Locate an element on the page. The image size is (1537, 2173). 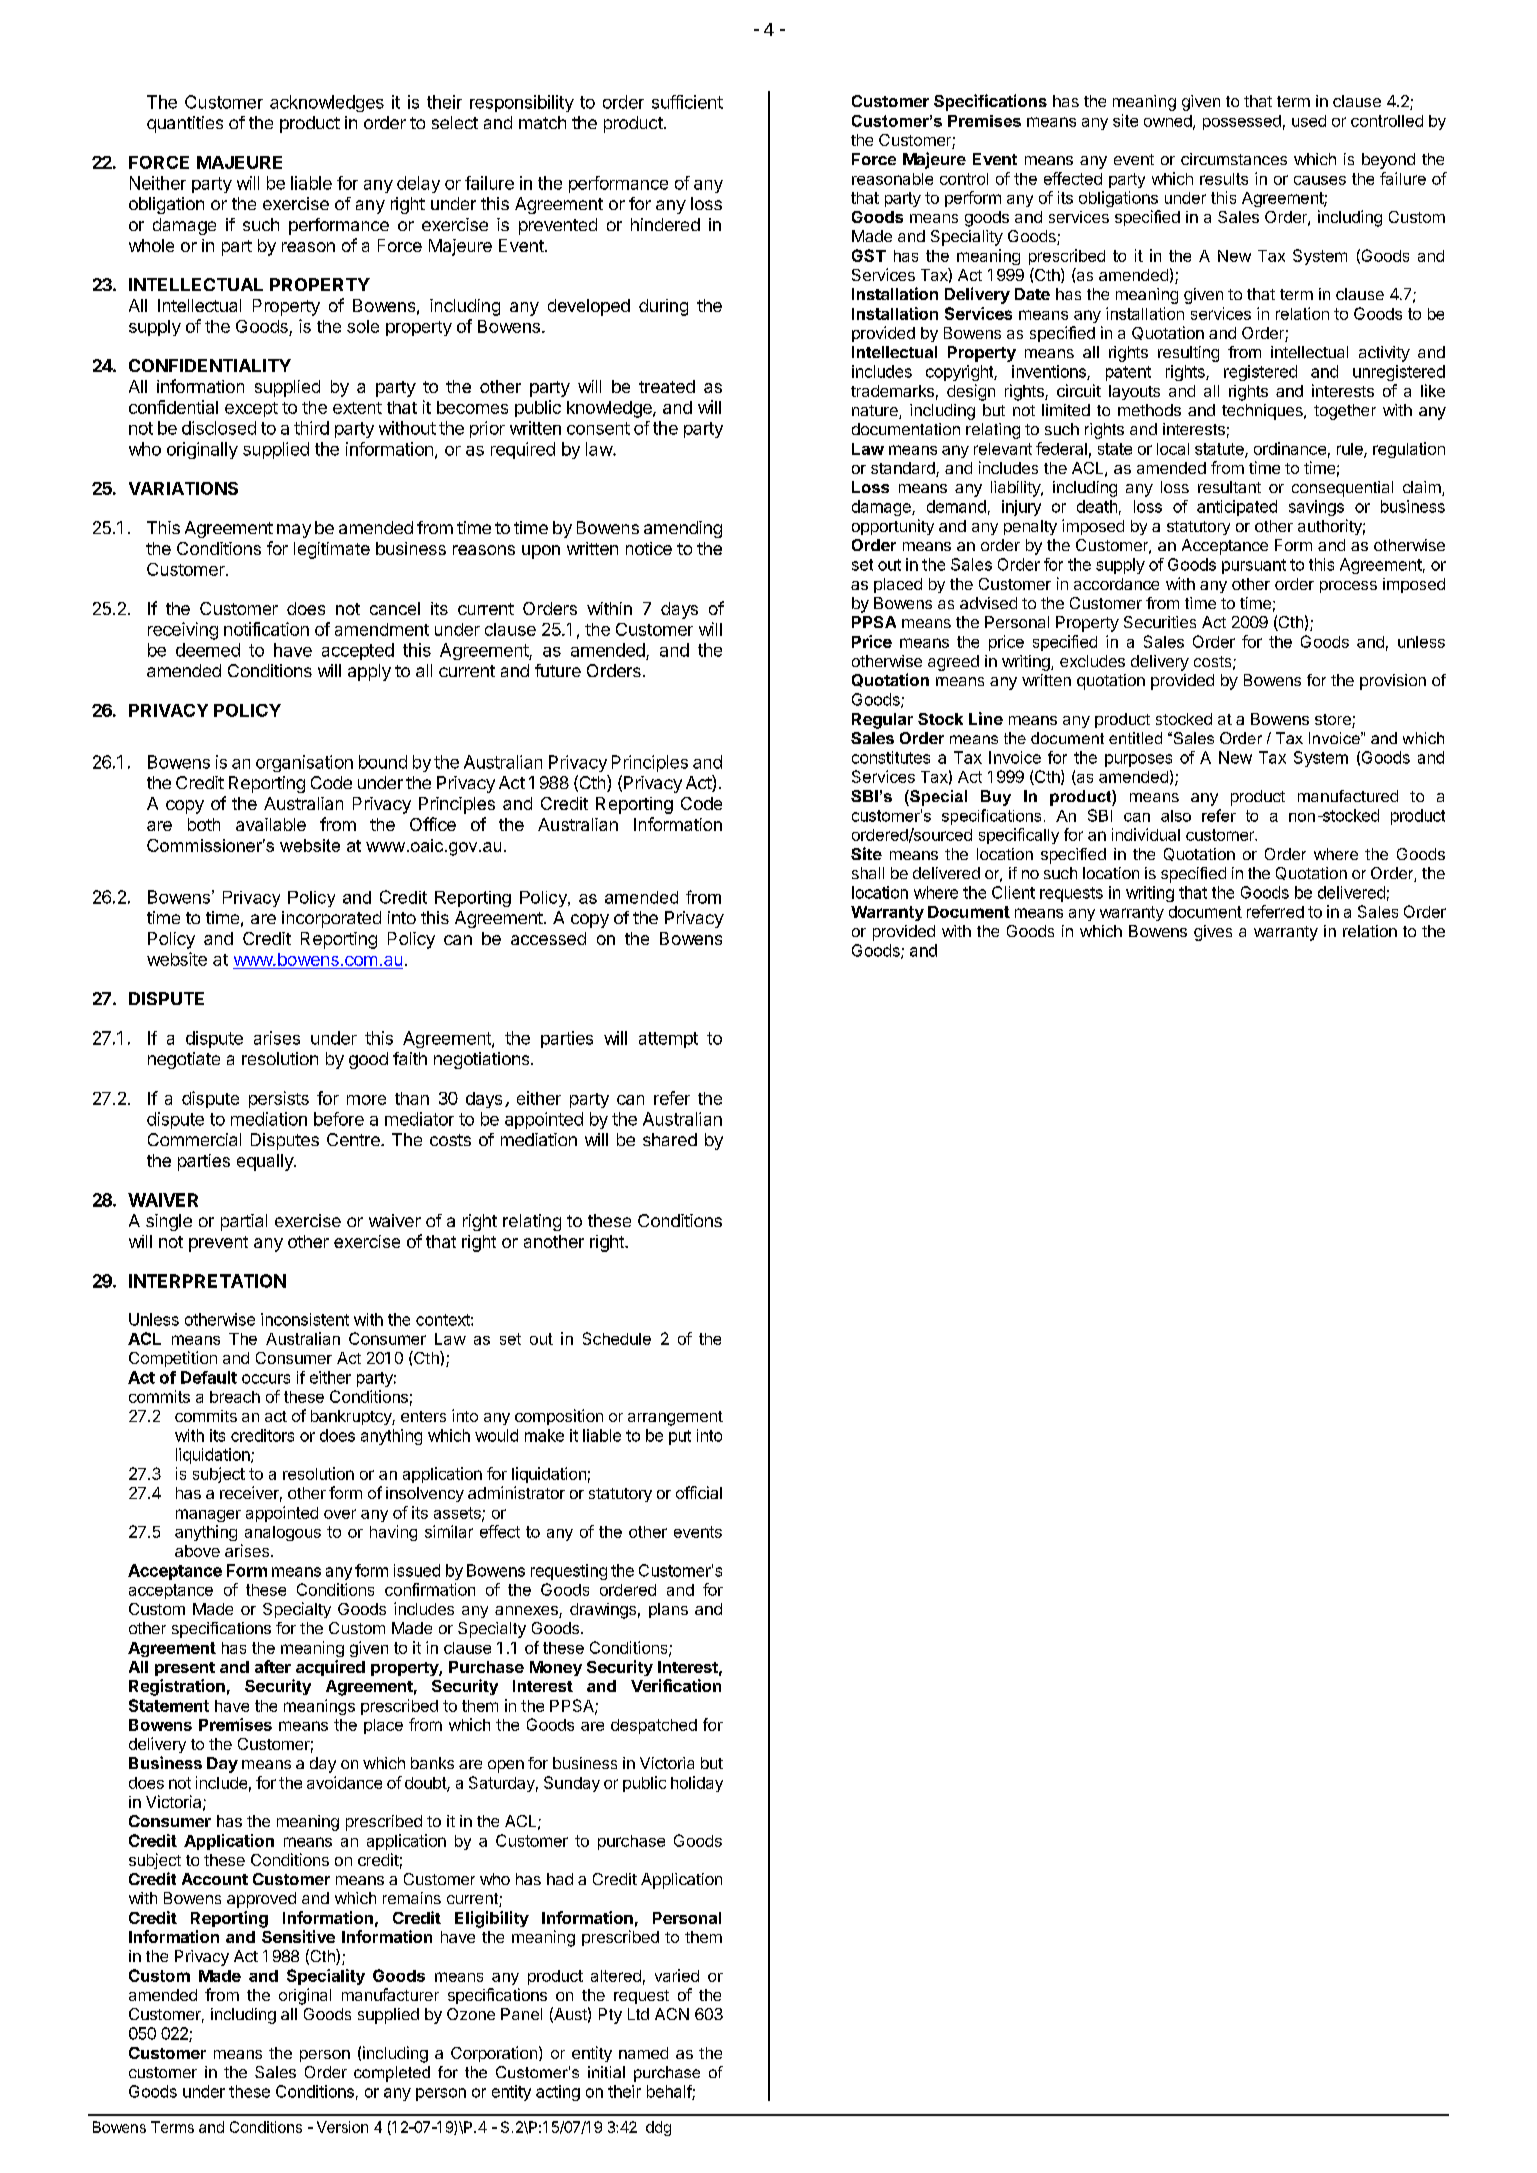
analogous is located at coordinates (283, 1533).
